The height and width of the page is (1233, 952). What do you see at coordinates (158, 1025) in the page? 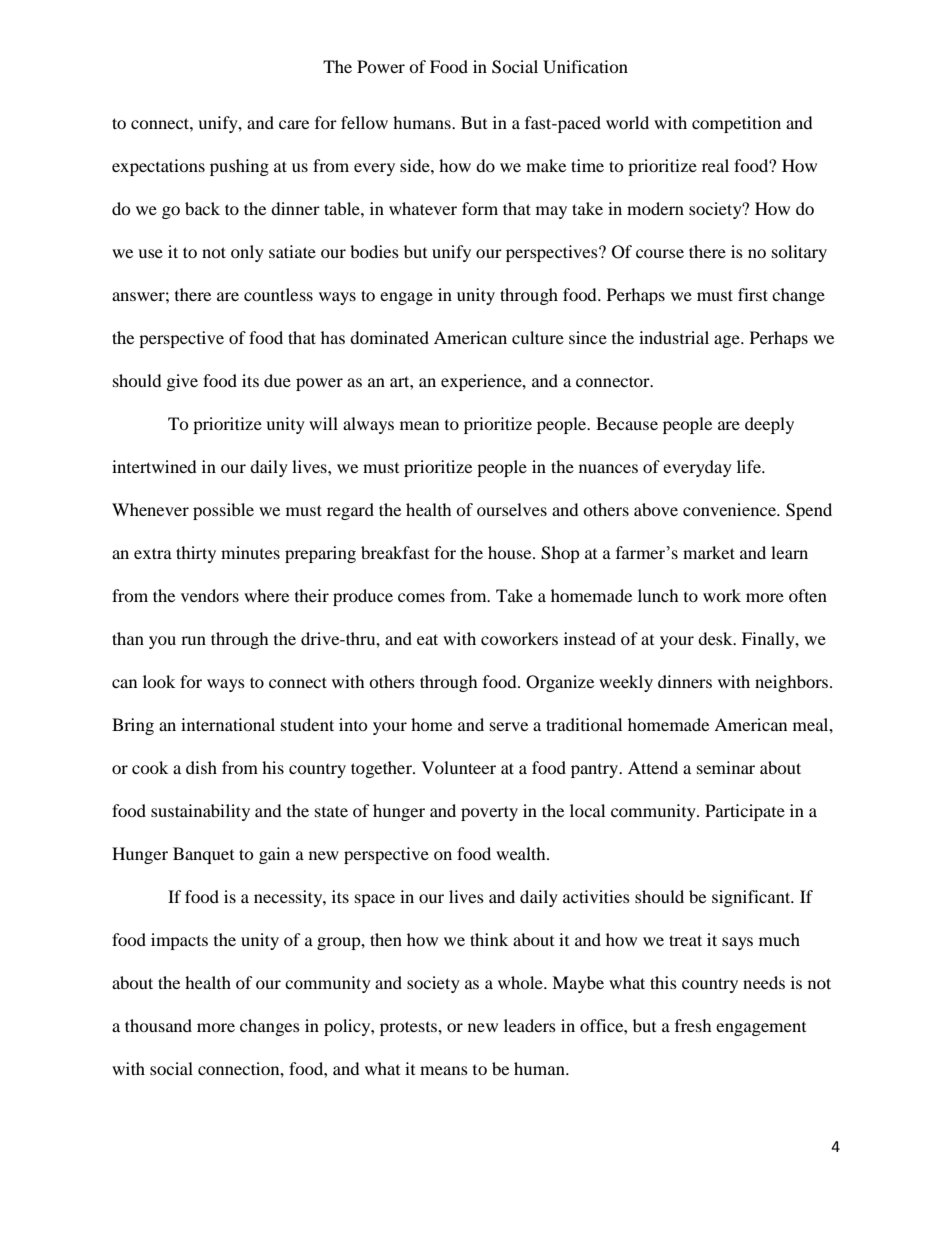
I see `thousand` at bounding box center [158, 1025].
